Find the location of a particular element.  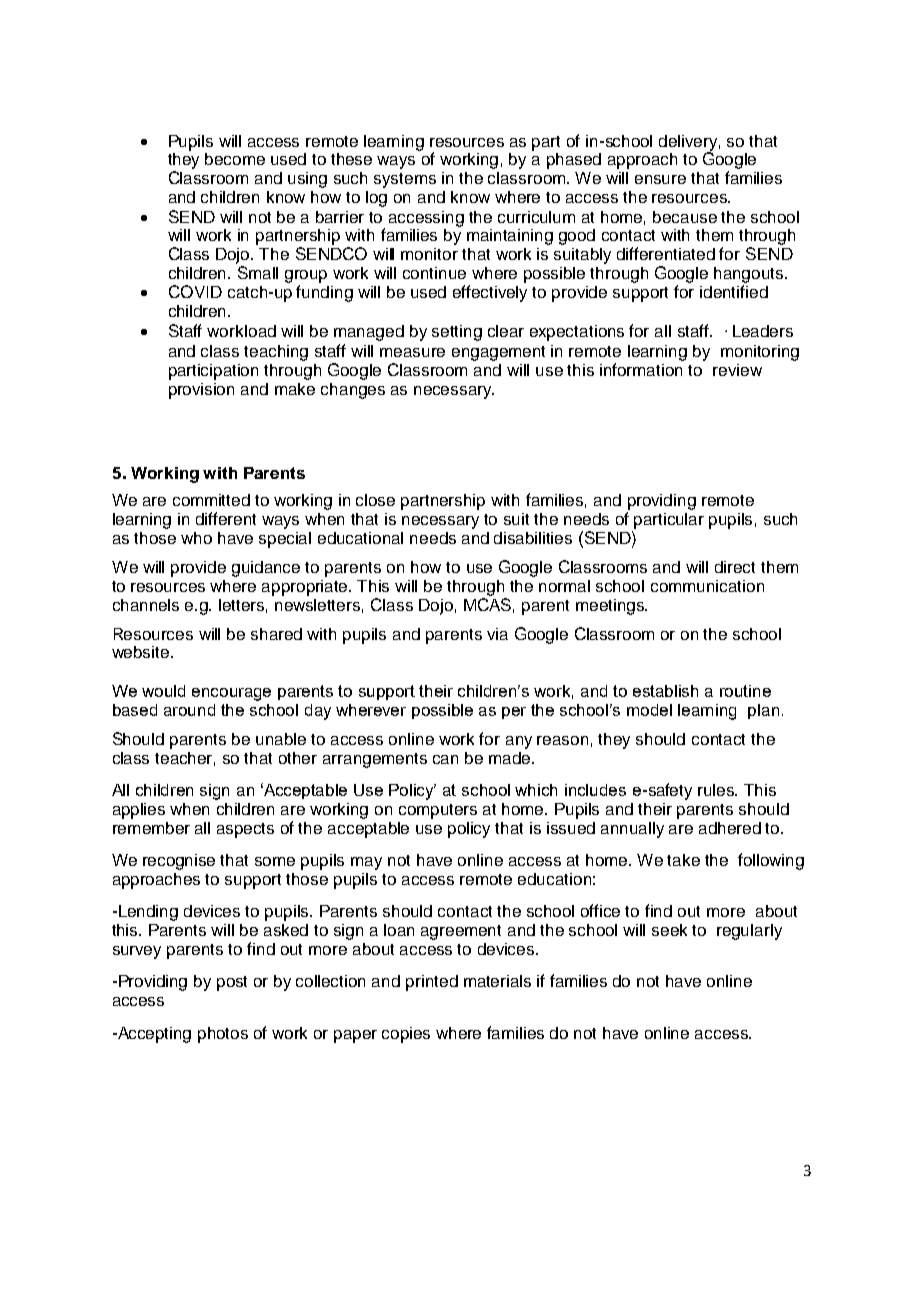

printed is located at coordinates (432, 983).
